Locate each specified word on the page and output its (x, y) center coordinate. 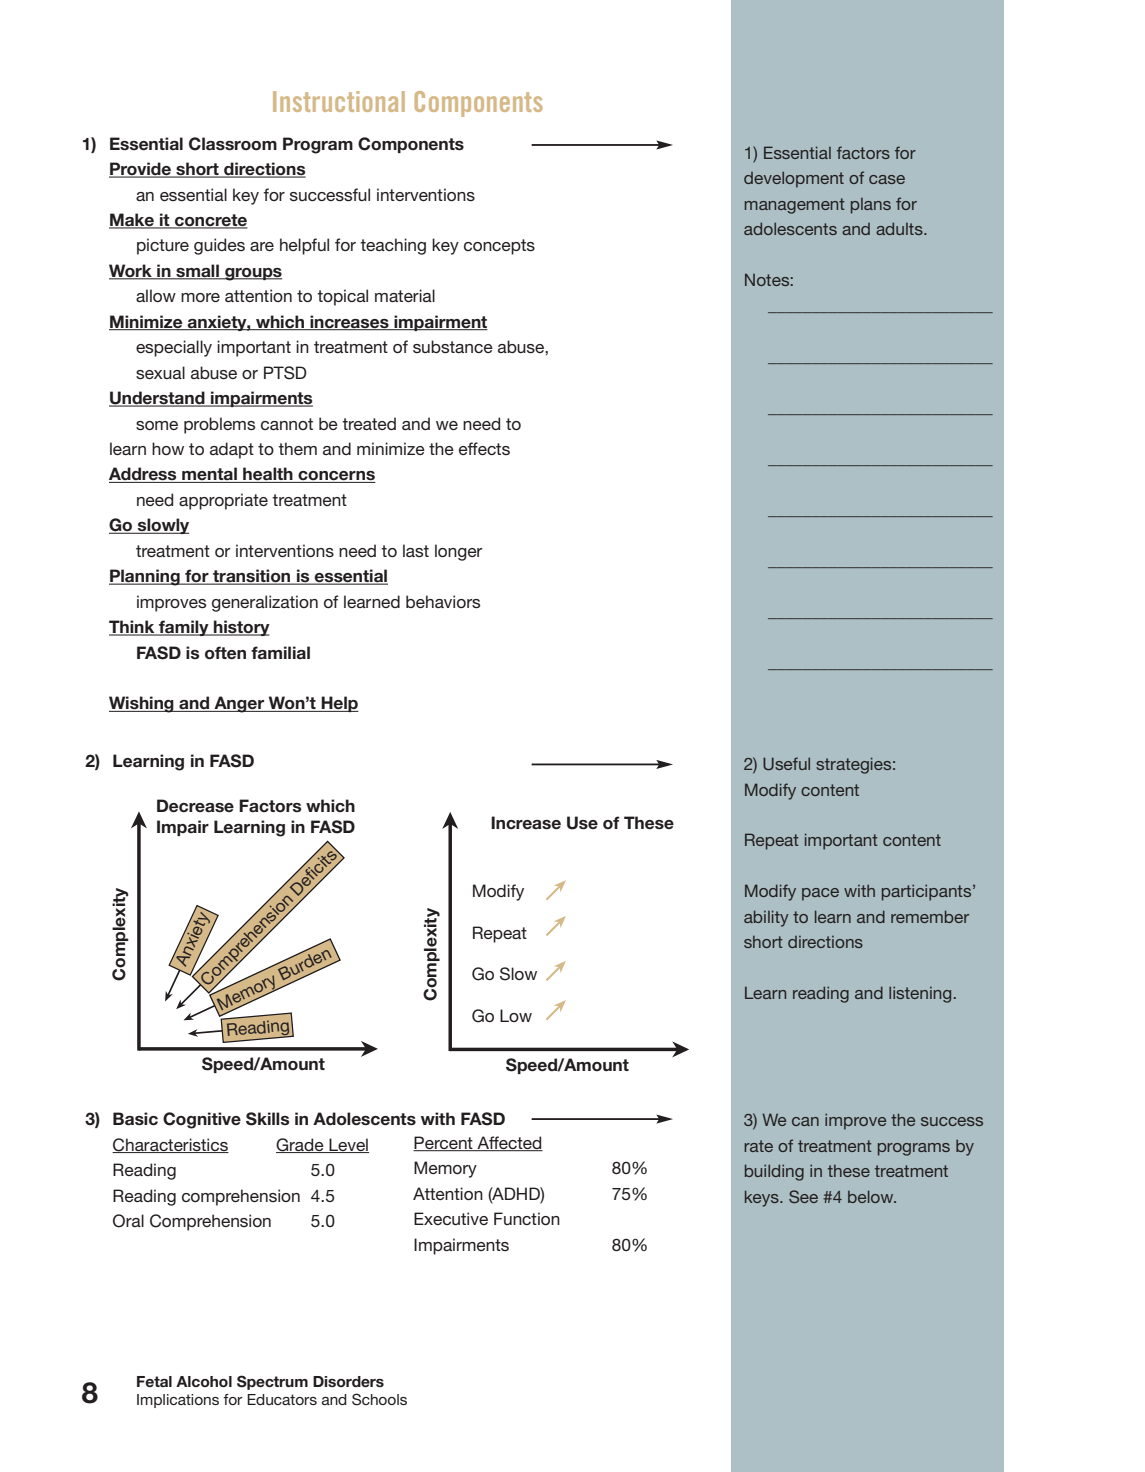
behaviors (443, 601)
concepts (499, 247)
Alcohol (204, 1382)
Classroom (233, 144)
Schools (379, 1399)
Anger (239, 704)
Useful (786, 763)
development (794, 179)
